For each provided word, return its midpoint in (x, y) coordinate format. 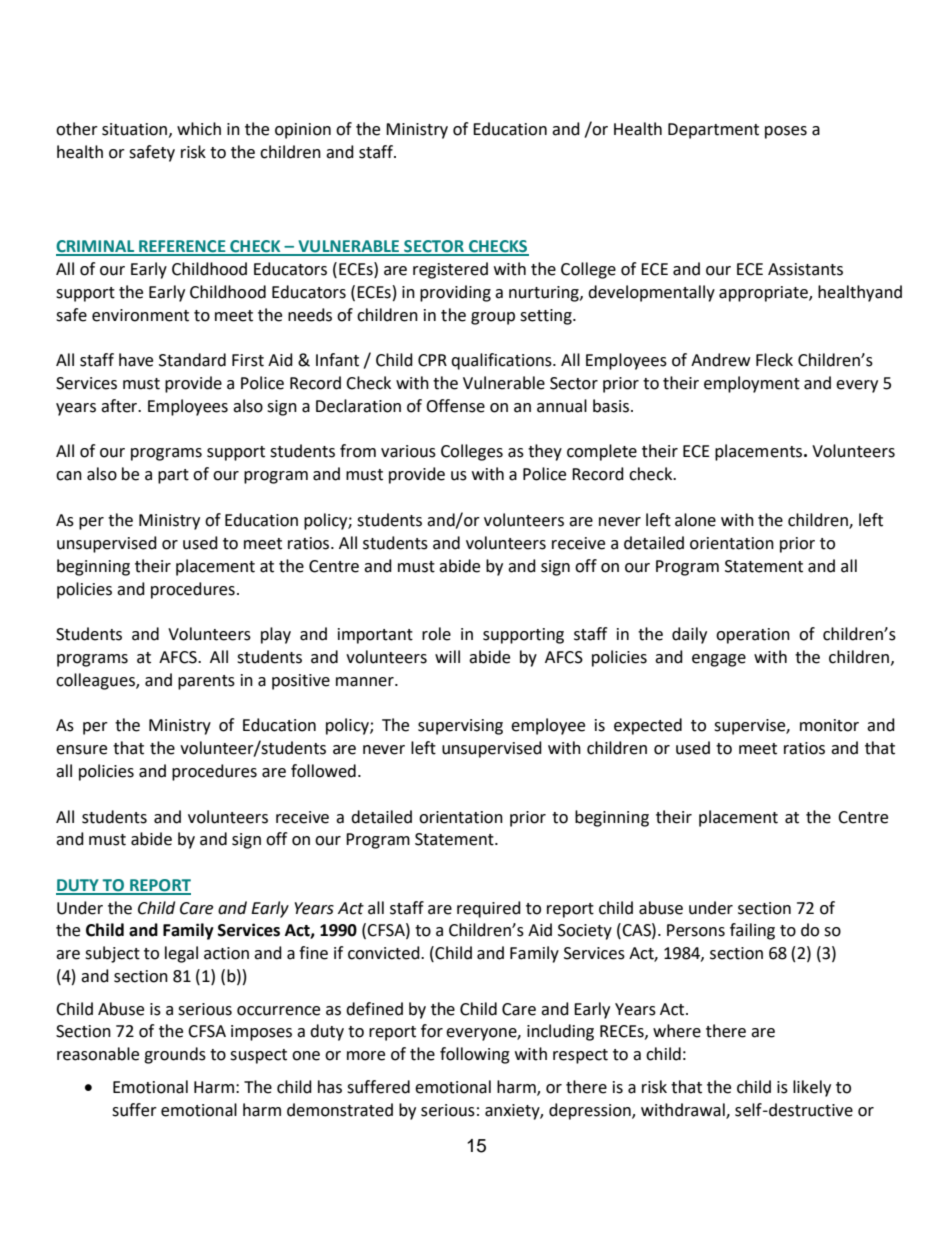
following (475, 1055)
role (436, 634)
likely (812, 1088)
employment (752, 384)
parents (206, 682)
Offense (455, 406)
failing (752, 931)
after (120, 406)
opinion (303, 131)
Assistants (805, 269)
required (489, 909)
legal (181, 954)
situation (136, 130)
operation (753, 636)
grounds (175, 1055)
